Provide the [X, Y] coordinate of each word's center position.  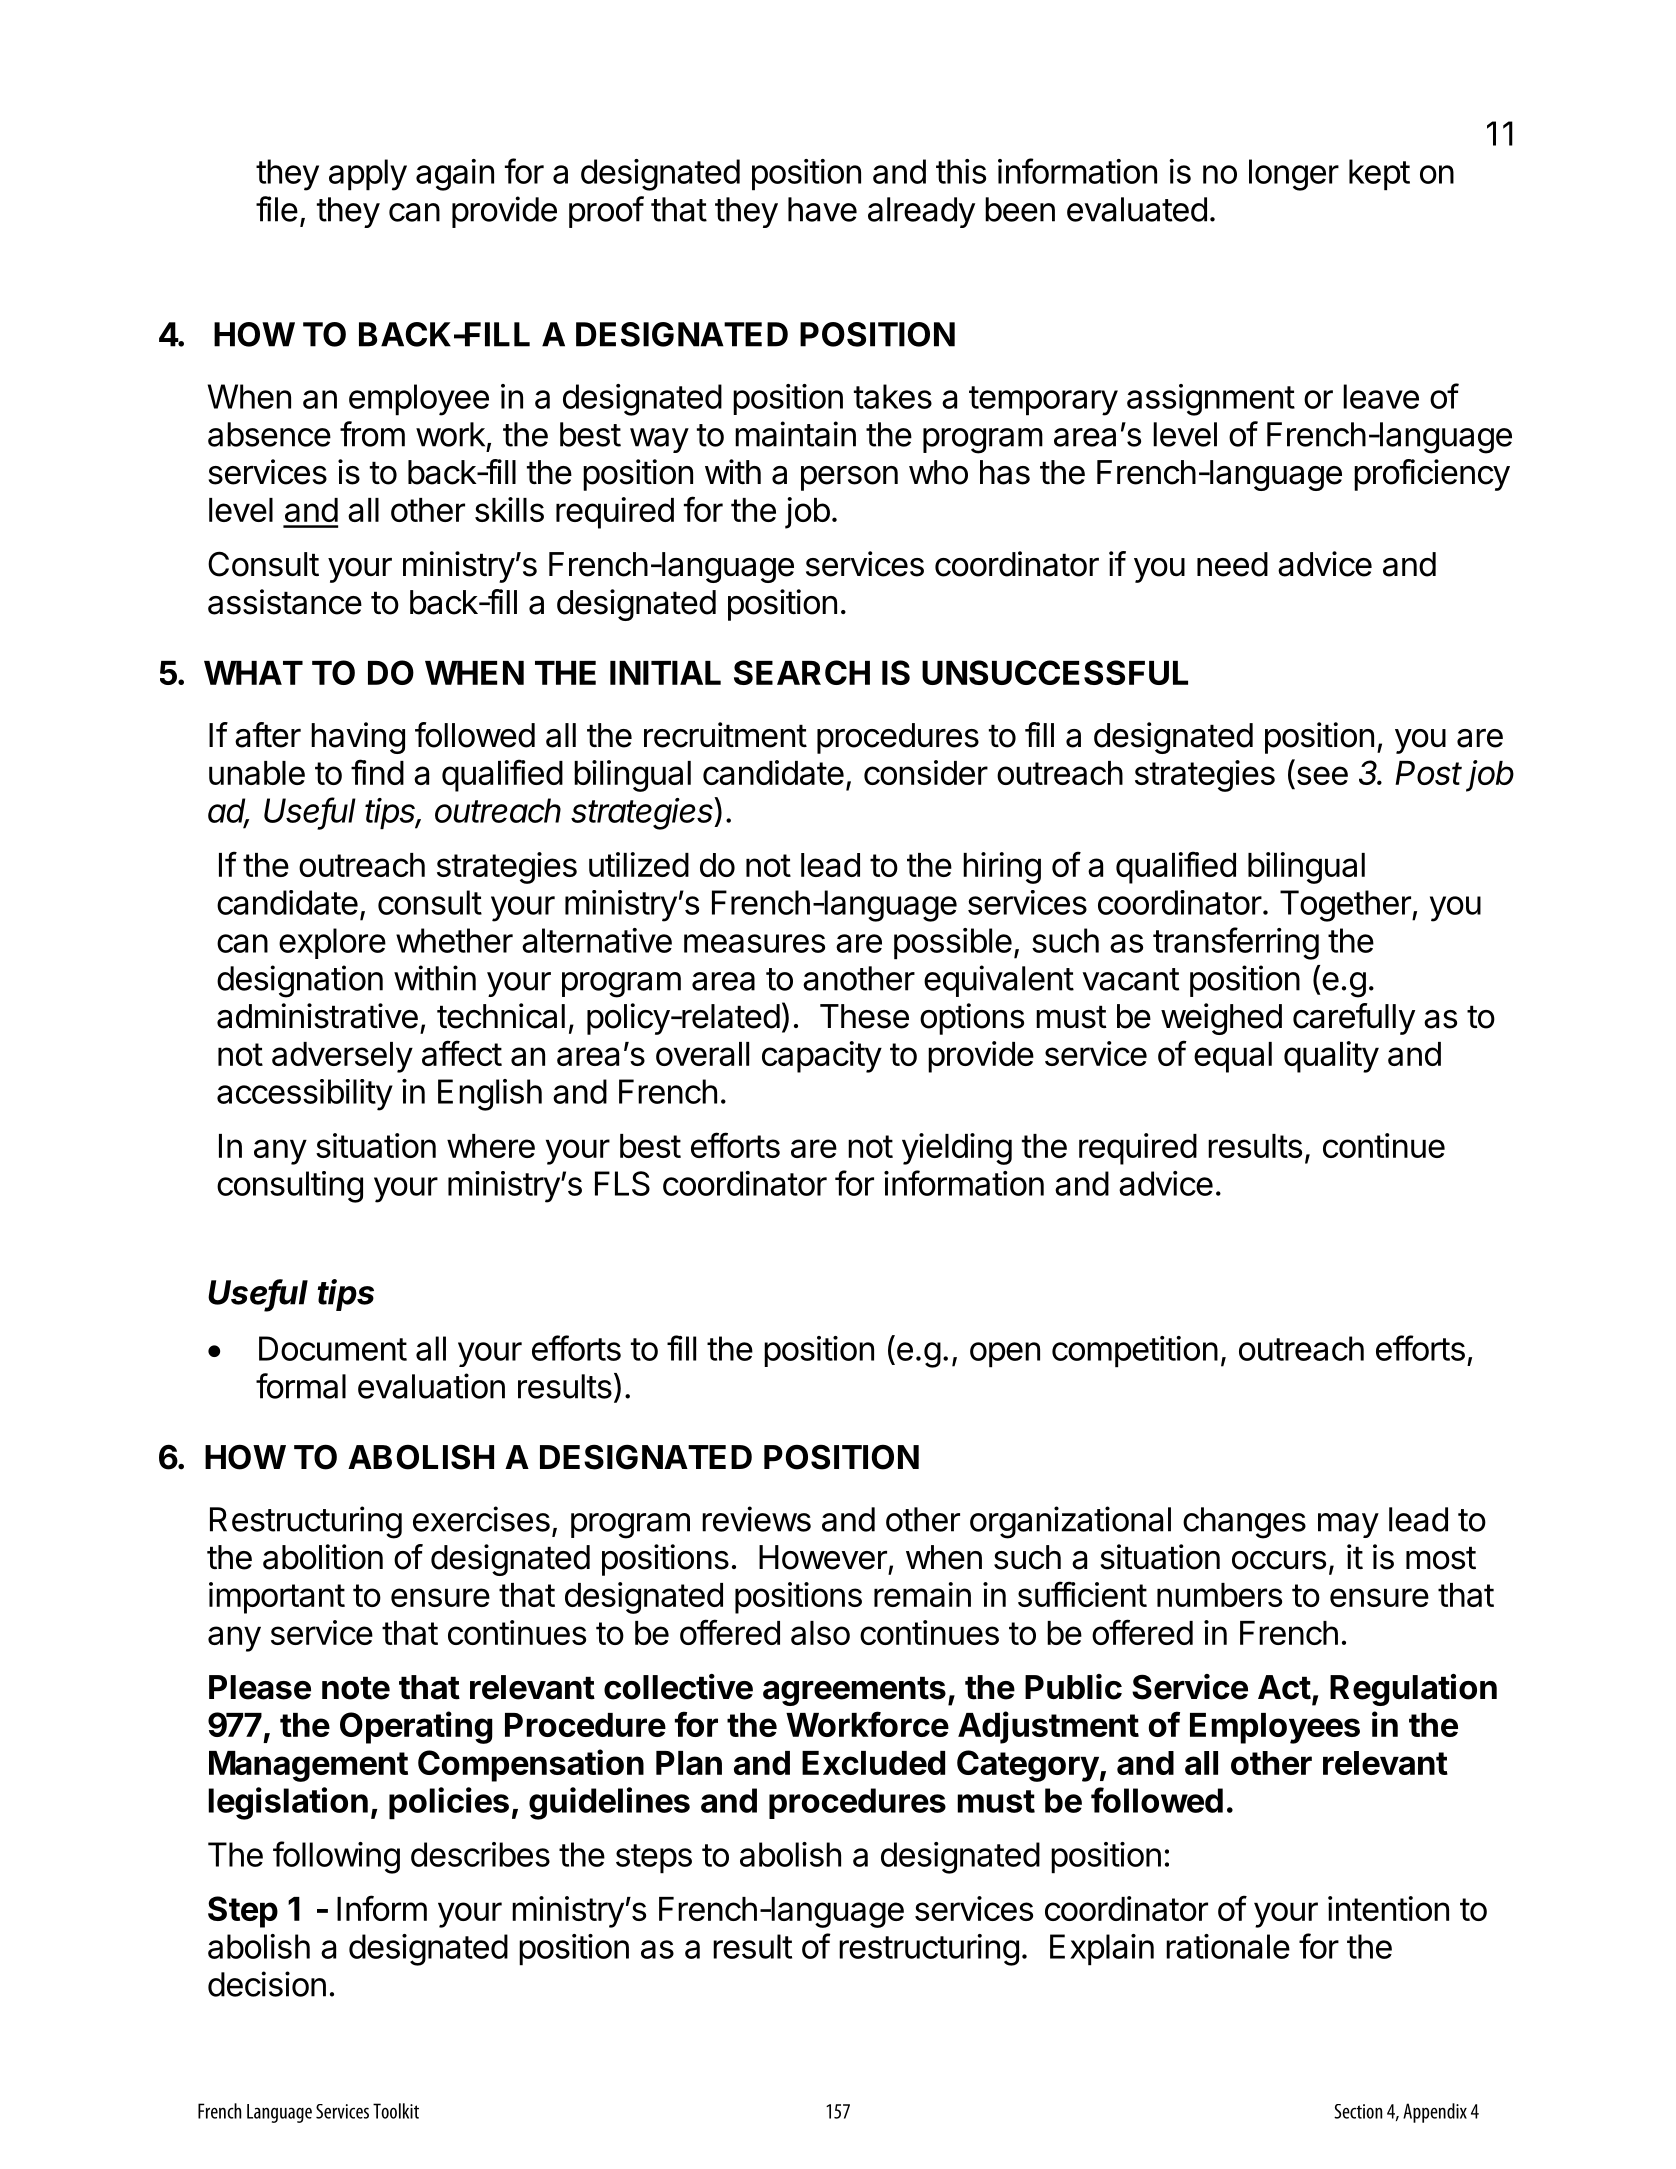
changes [1244, 1523]
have [822, 209]
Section [1358, 2111]
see [1322, 775]
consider [926, 772]
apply [368, 175]
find [377, 772]
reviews [756, 1519]
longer [1294, 175]
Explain [1102, 1950]
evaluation [431, 1386]
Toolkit [396, 2111]
